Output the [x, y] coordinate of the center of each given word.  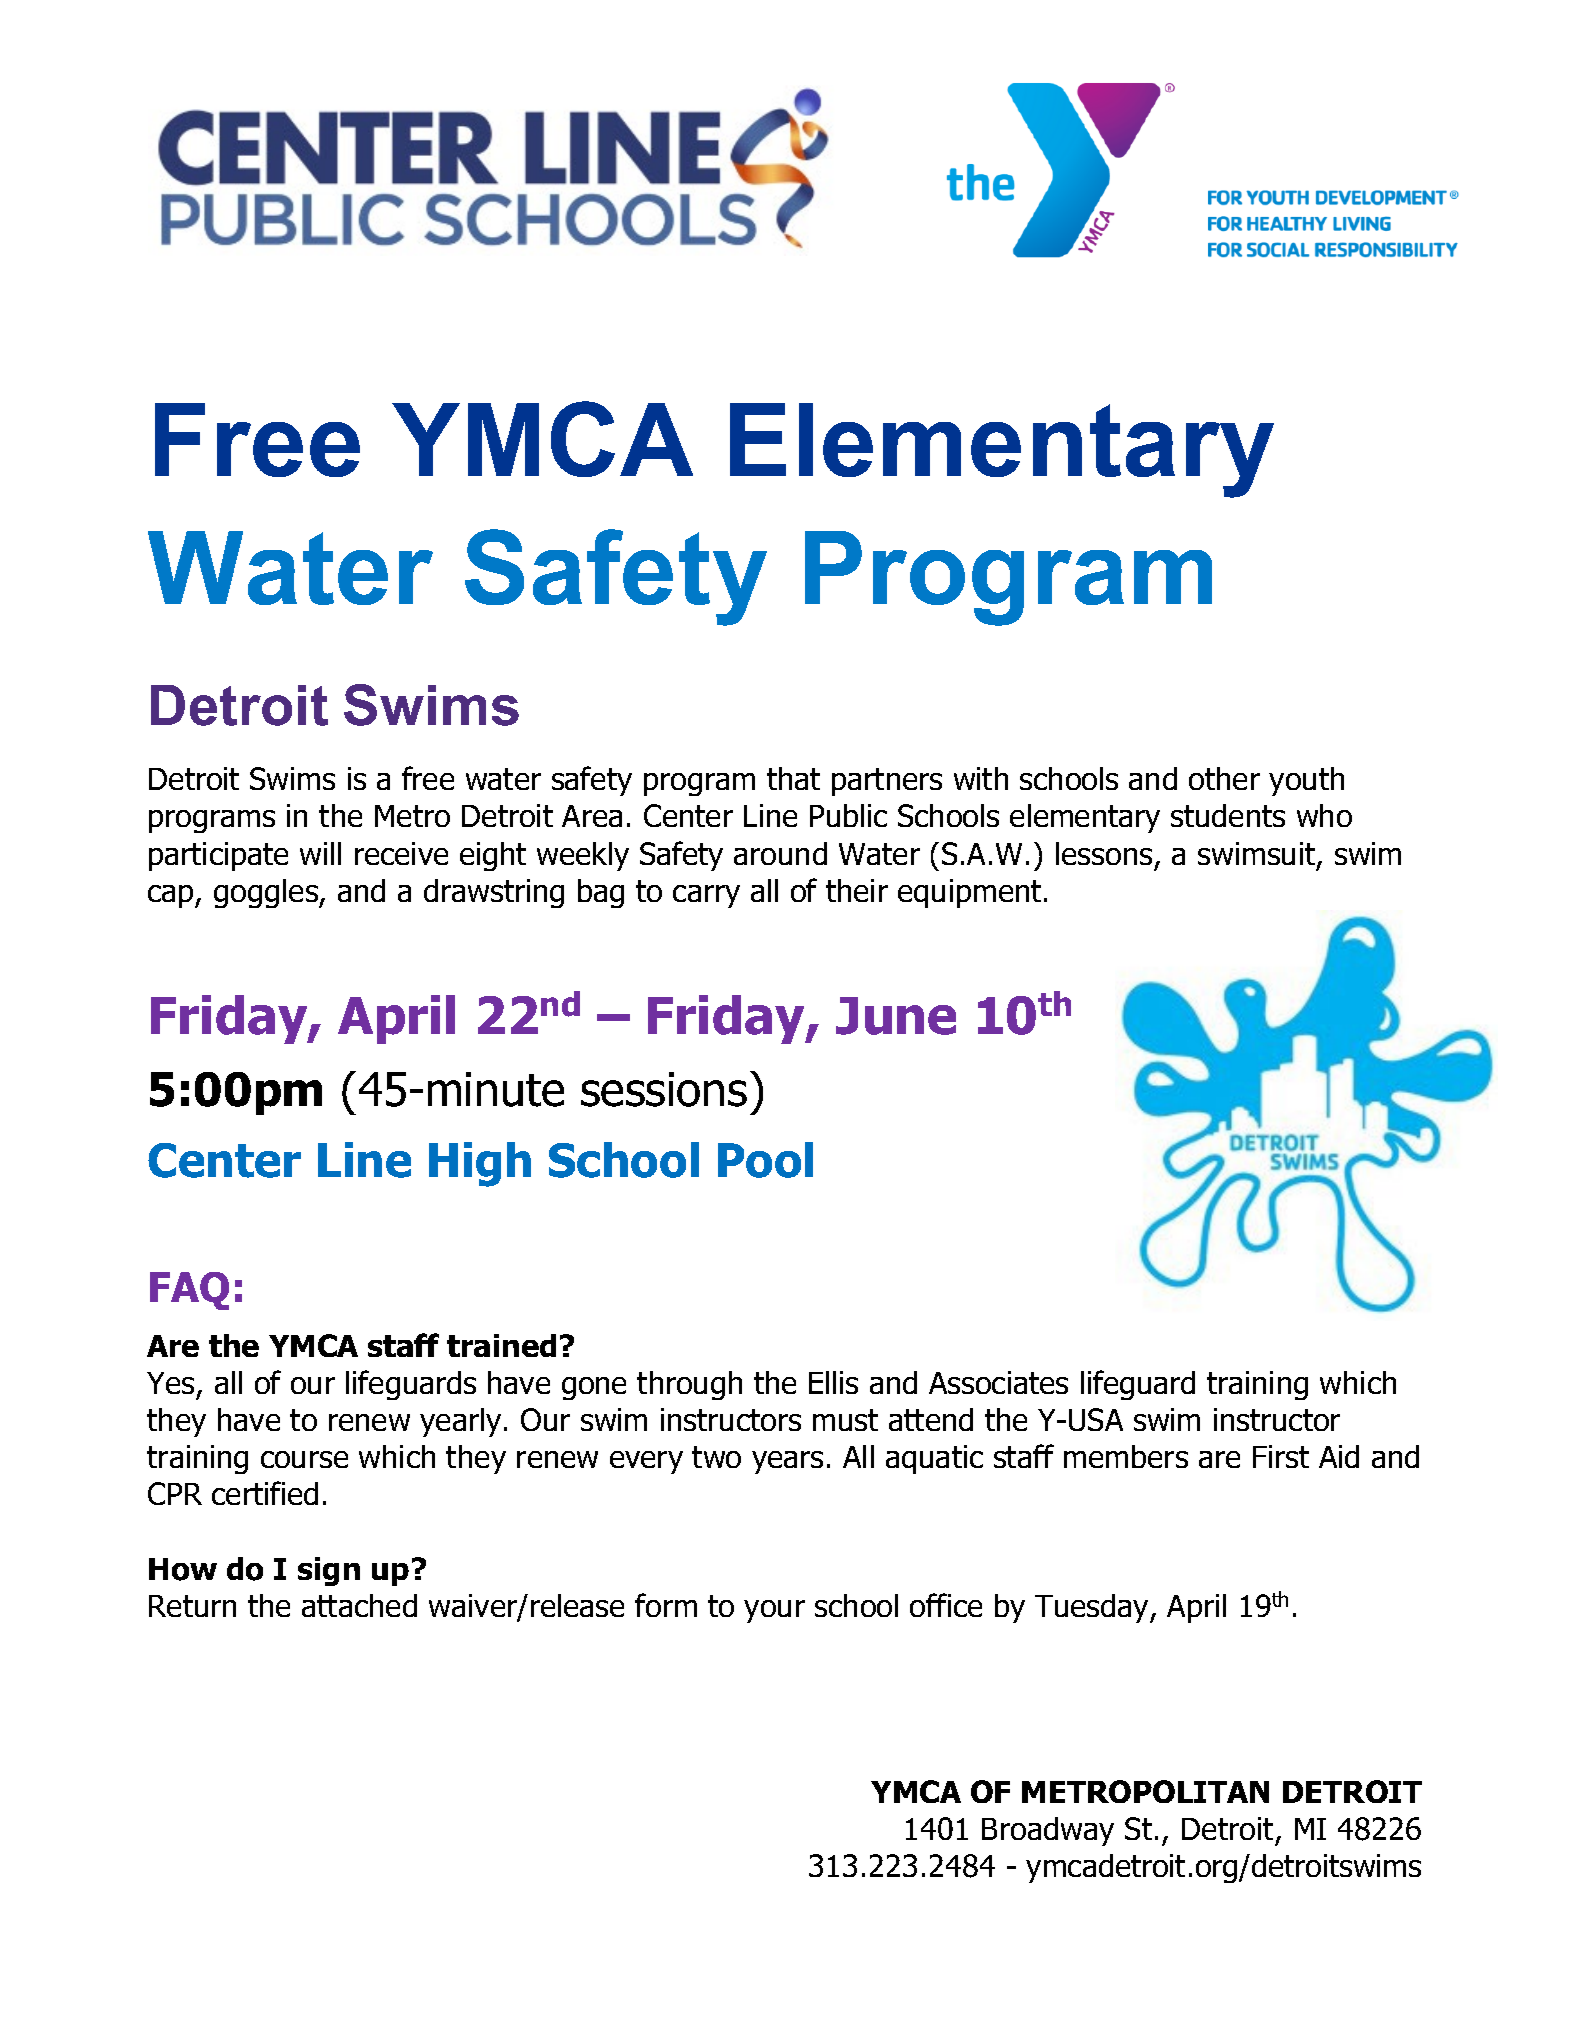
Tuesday [1093, 1608]
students [1228, 815]
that [793, 778]
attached [359, 1605]
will [320, 853]
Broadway [1048, 1831]
